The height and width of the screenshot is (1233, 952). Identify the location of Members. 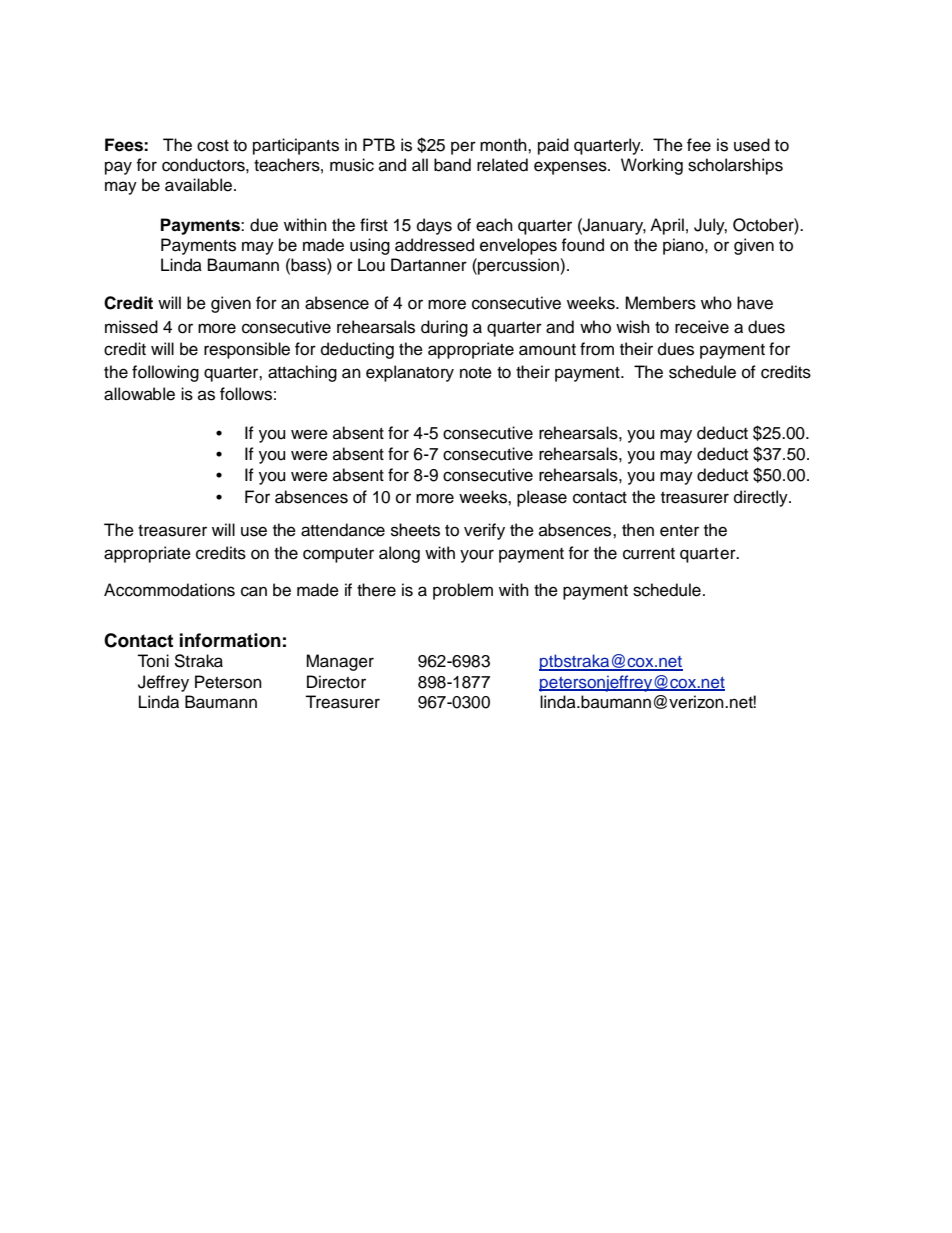
(660, 303).
